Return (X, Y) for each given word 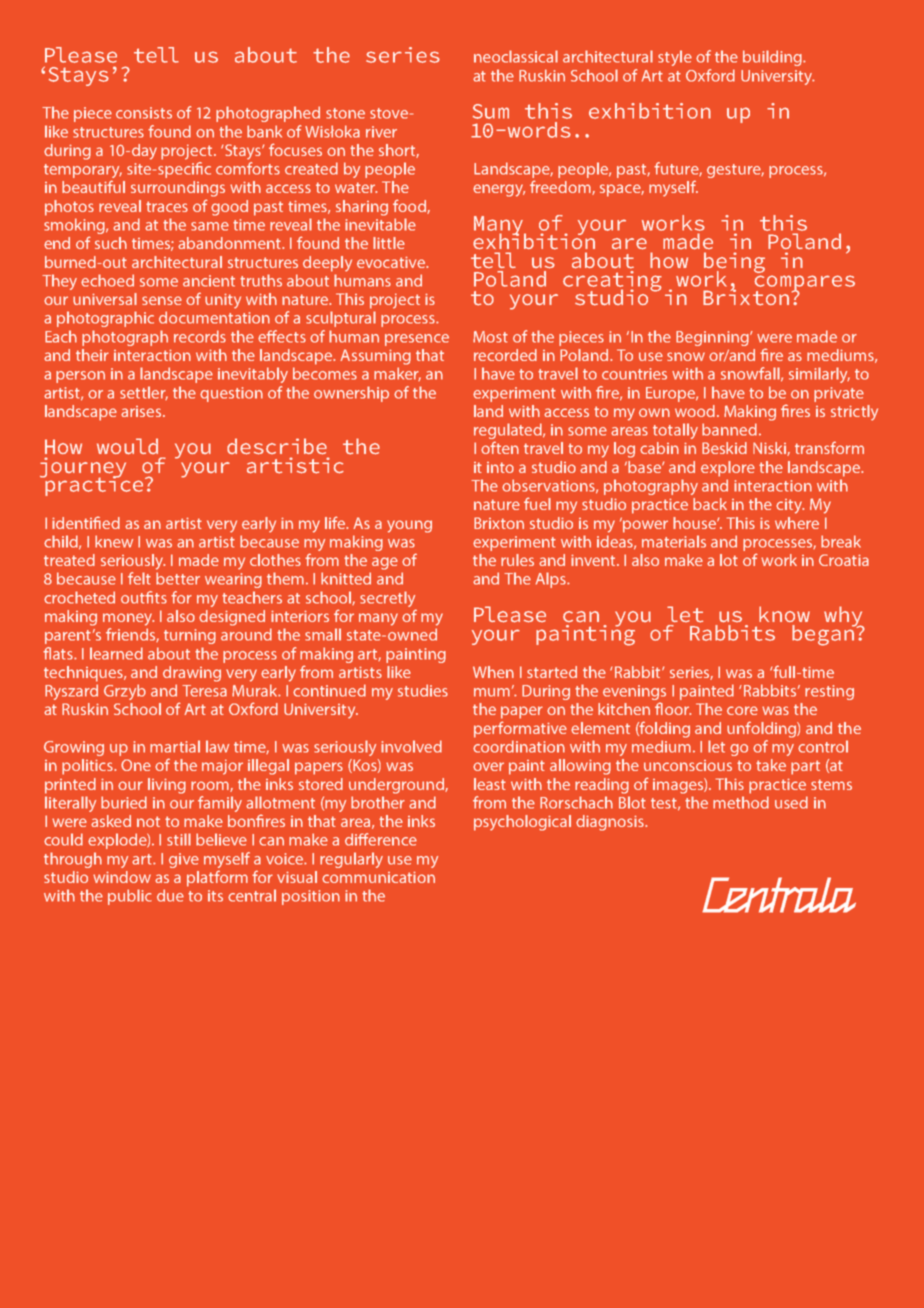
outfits (144, 597)
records (200, 336)
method (741, 802)
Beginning (713, 338)
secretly (388, 600)
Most (490, 337)
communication (378, 877)
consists (144, 113)
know (784, 614)
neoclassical (516, 56)
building (773, 58)
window (122, 877)
